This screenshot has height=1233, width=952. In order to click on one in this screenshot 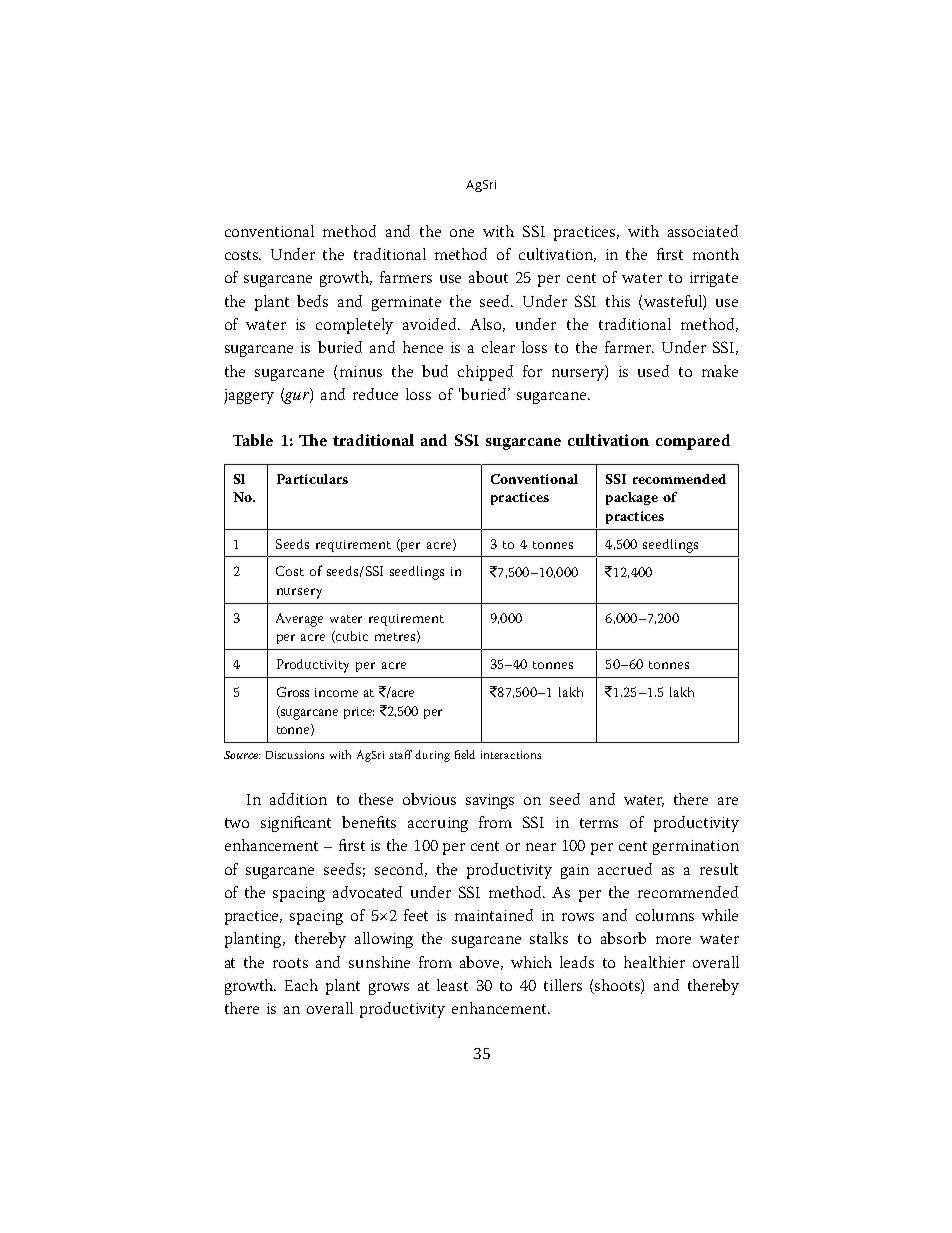, I will do `click(462, 233)`.
